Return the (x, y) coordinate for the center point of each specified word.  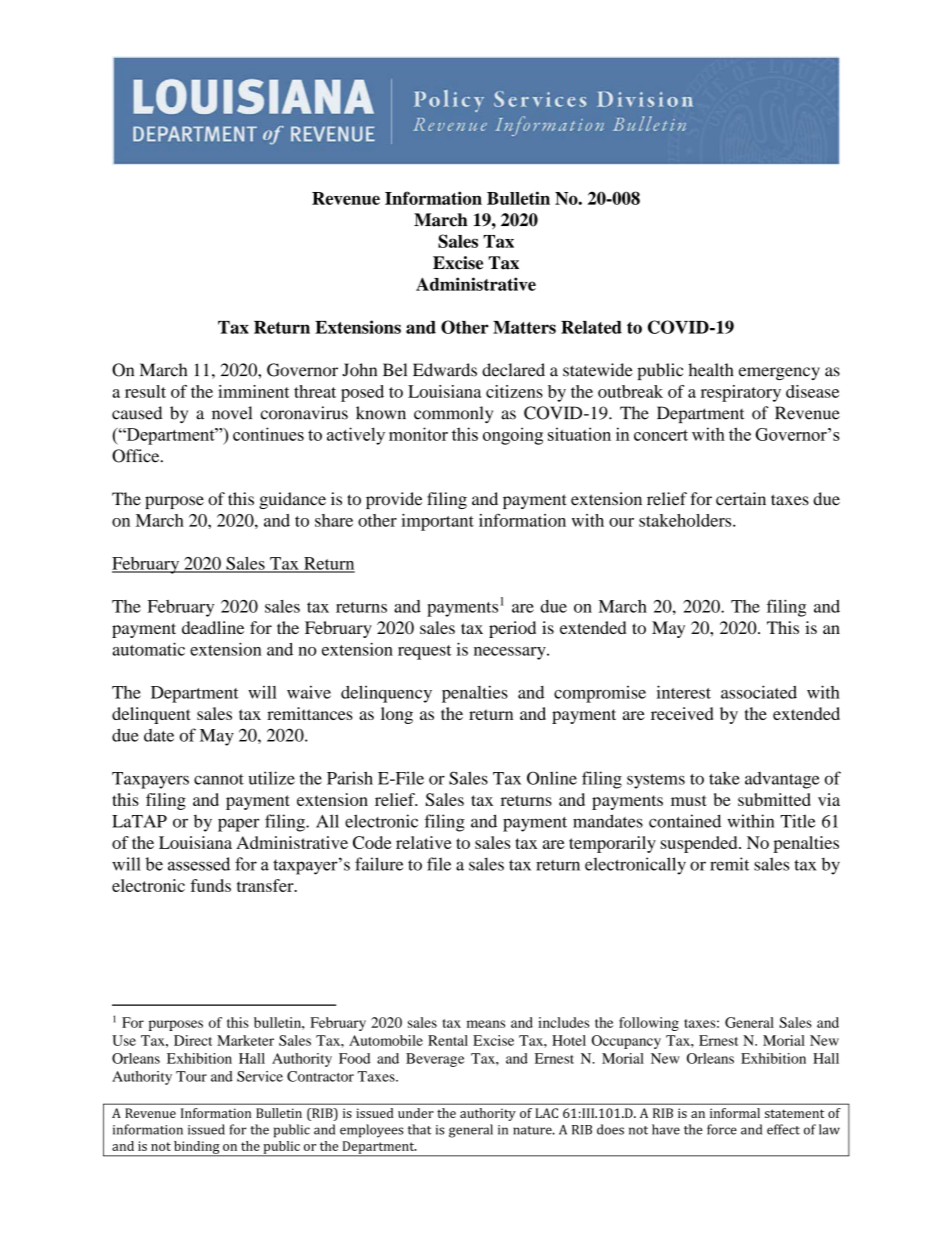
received (682, 713)
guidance (292, 500)
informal (735, 1113)
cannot (219, 779)
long (397, 715)
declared (513, 370)
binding (197, 1148)
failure (379, 864)
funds (210, 885)
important (437, 522)
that (419, 1129)
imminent (254, 391)
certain (741, 499)
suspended (700, 844)
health (711, 370)
